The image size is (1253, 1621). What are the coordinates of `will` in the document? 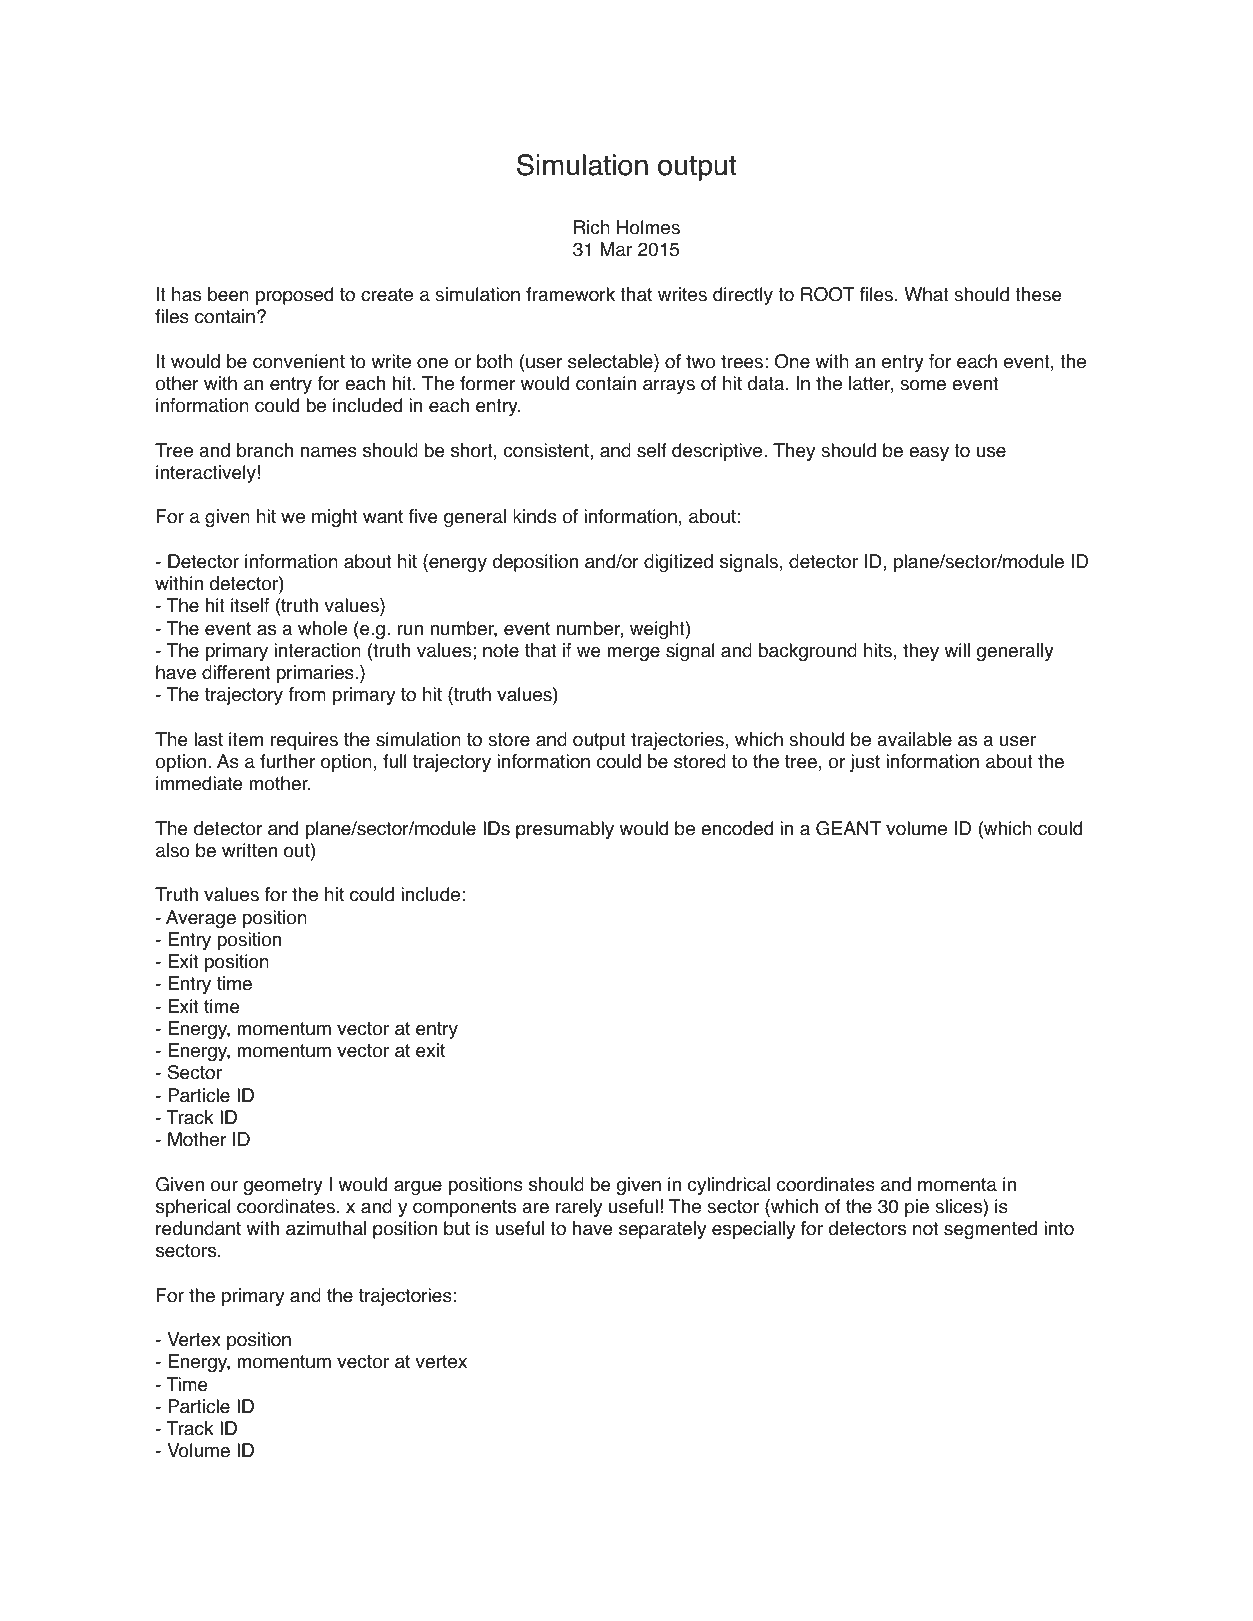 It's located at (957, 650).
